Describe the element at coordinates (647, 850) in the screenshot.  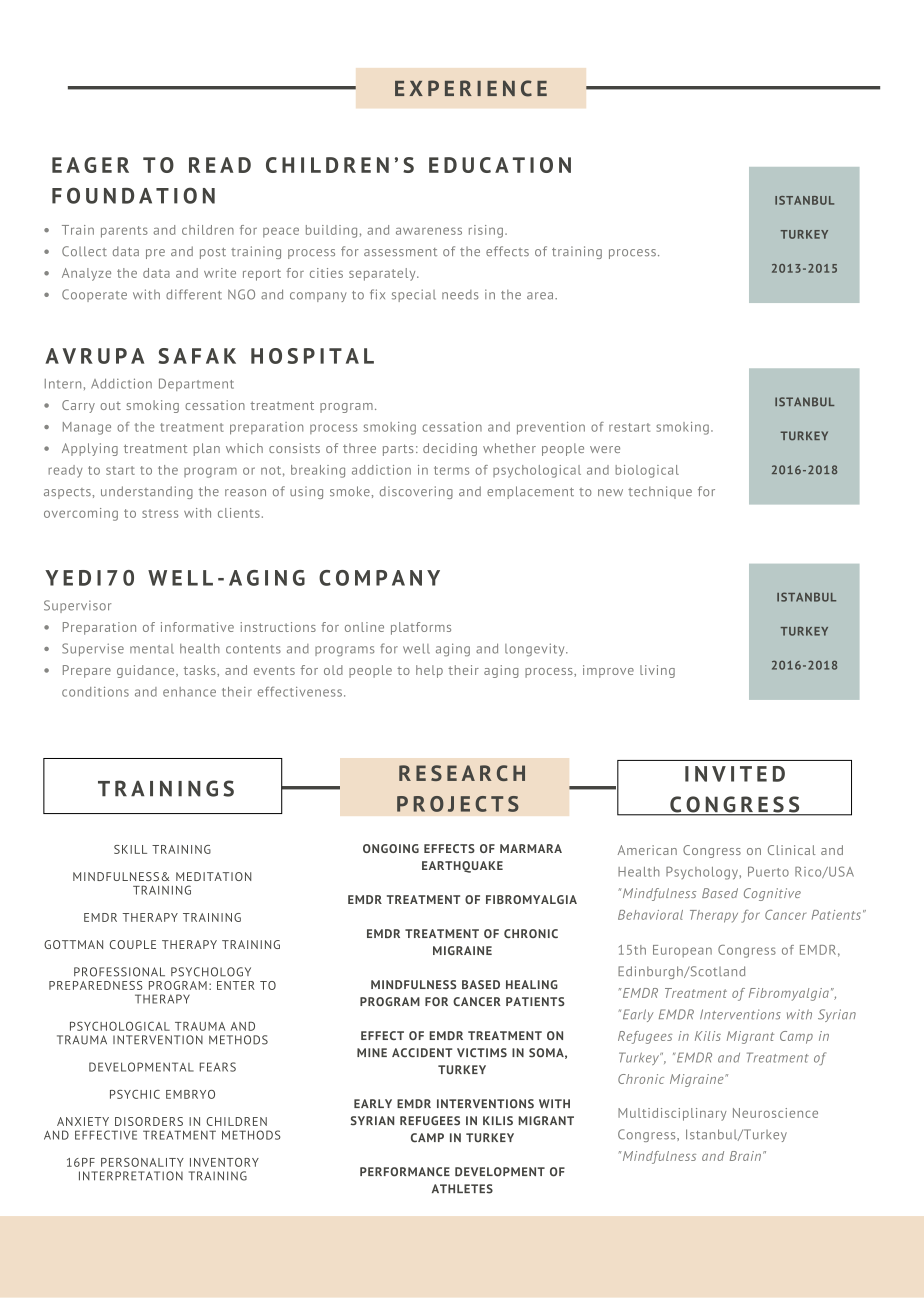
I see `American` at that location.
